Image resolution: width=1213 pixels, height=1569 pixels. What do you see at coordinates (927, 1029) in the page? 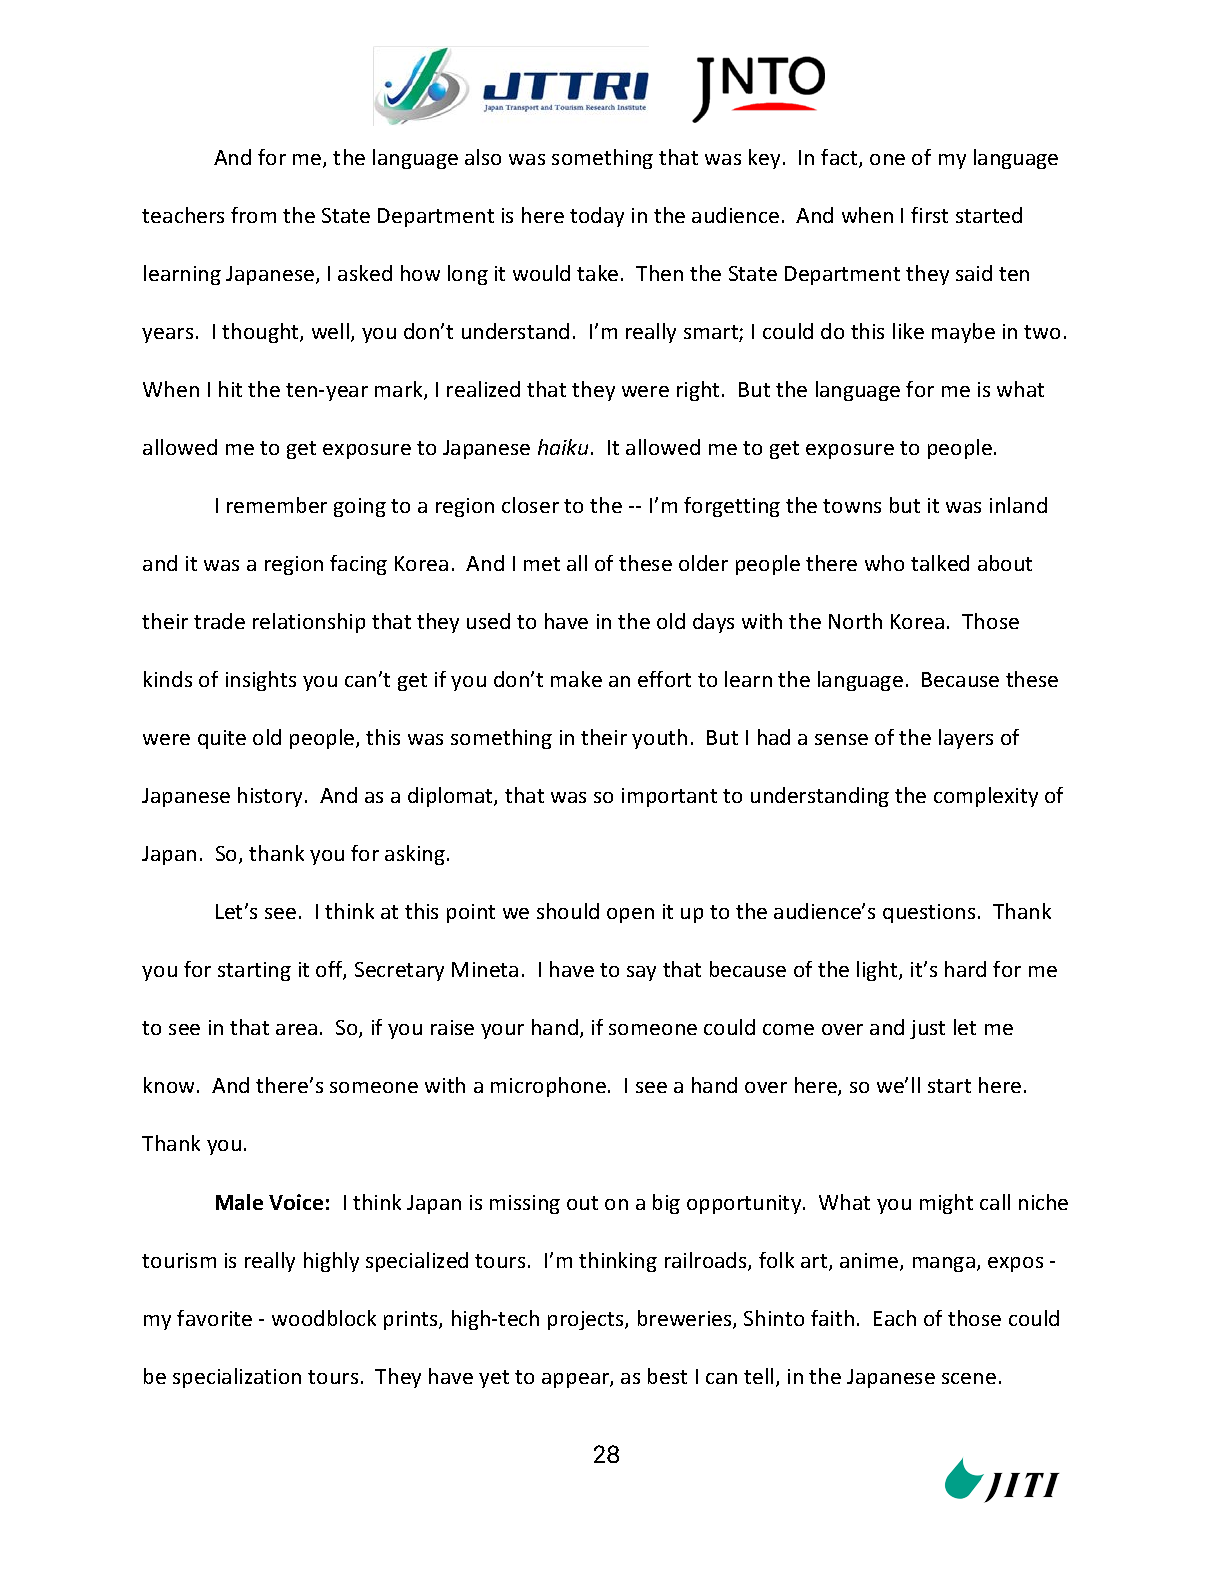
I see `just` at bounding box center [927, 1029].
